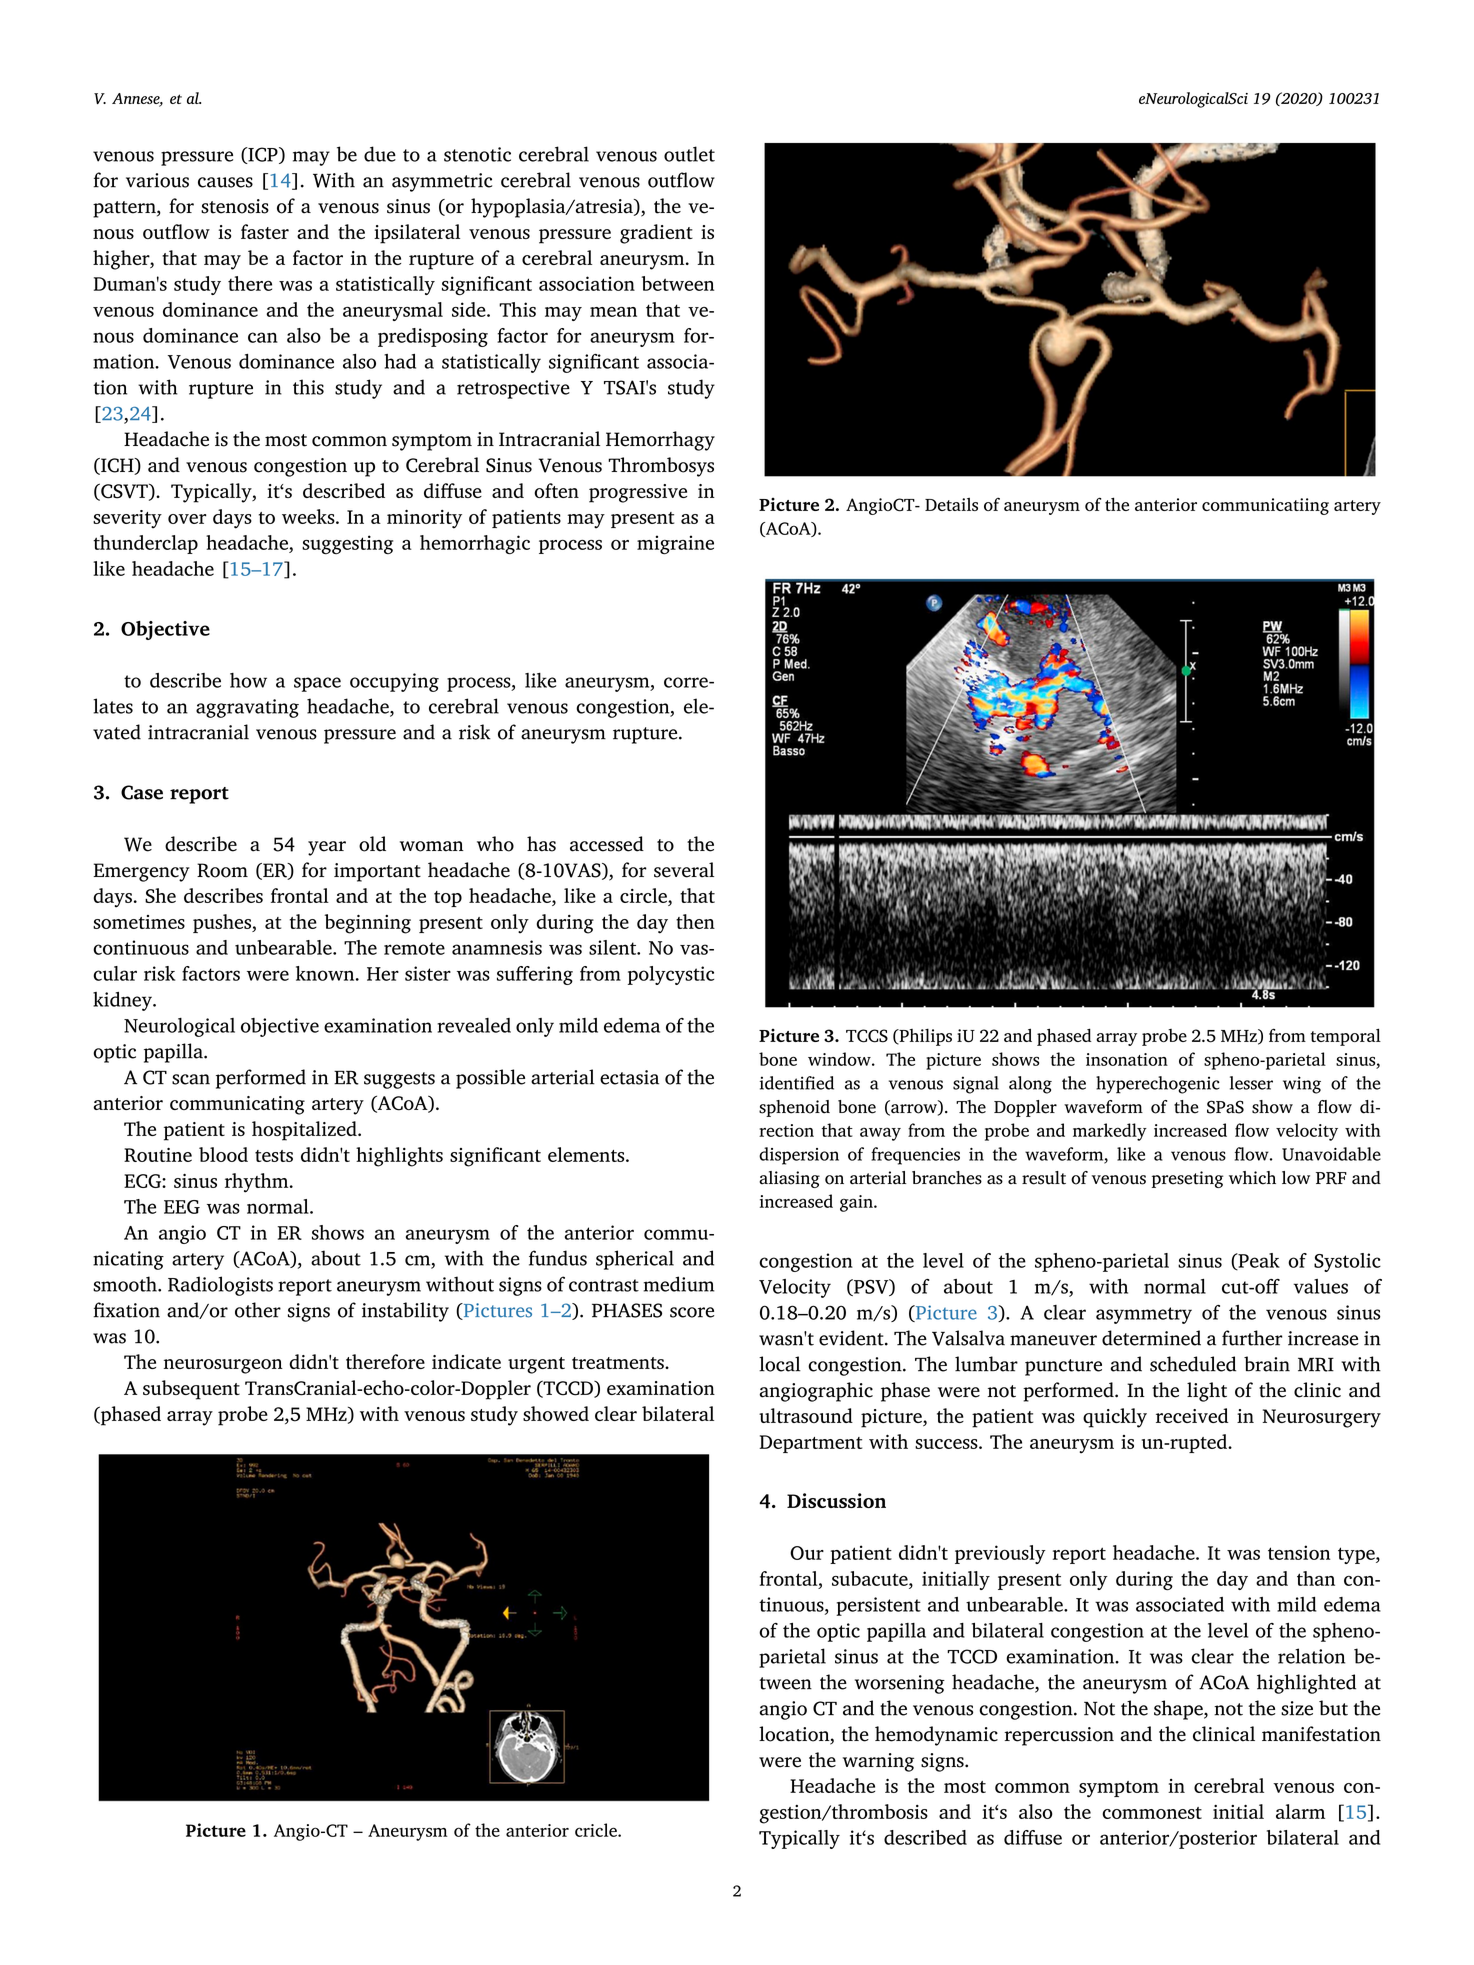  Describe the element at coordinates (235, 206) in the document. I see `stenosis` at that location.
